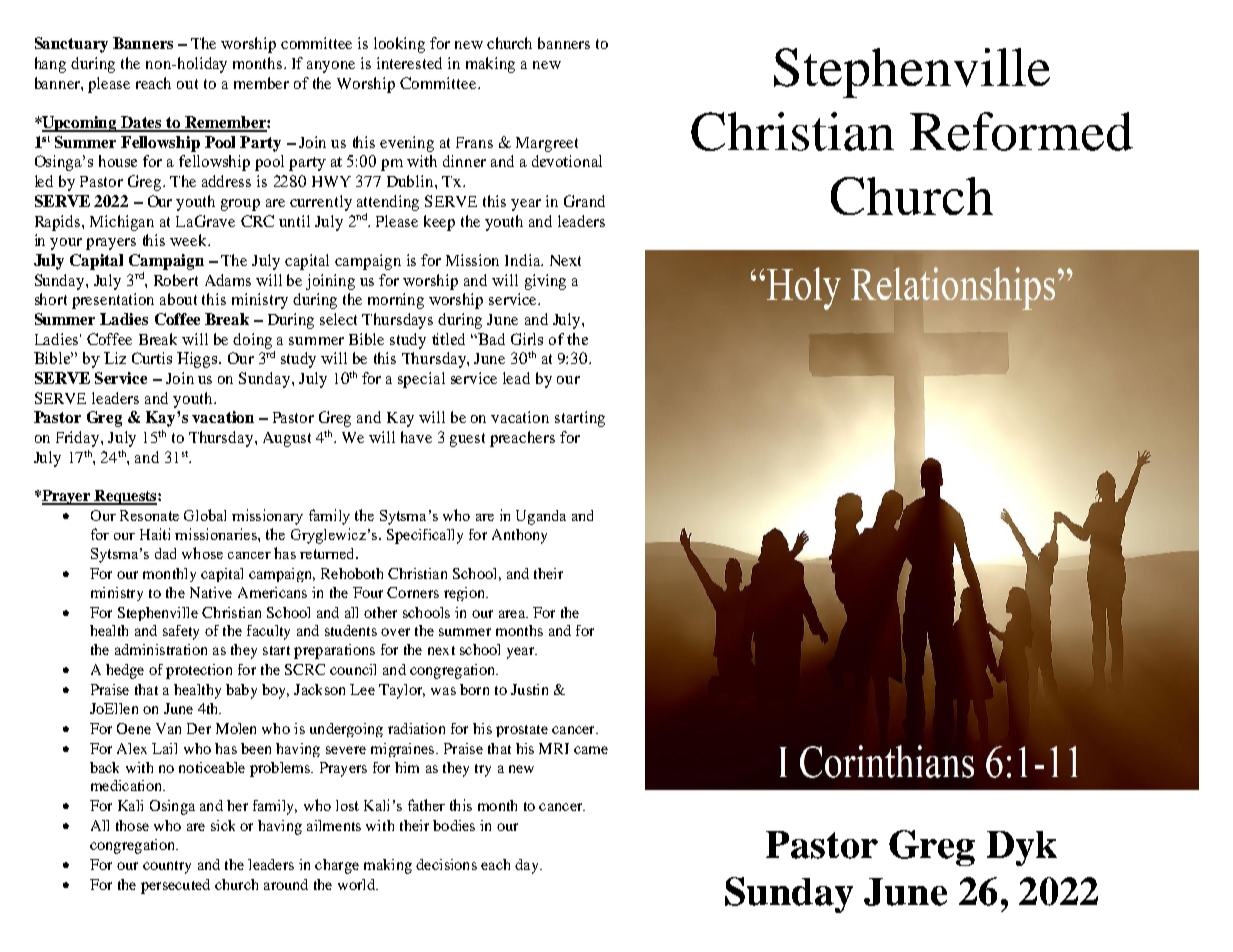 This screenshot has width=1233, height=952. What do you see at coordinates (584, 201) in the screenshot?
I see `Grand` at bounding box center [584, 201].
